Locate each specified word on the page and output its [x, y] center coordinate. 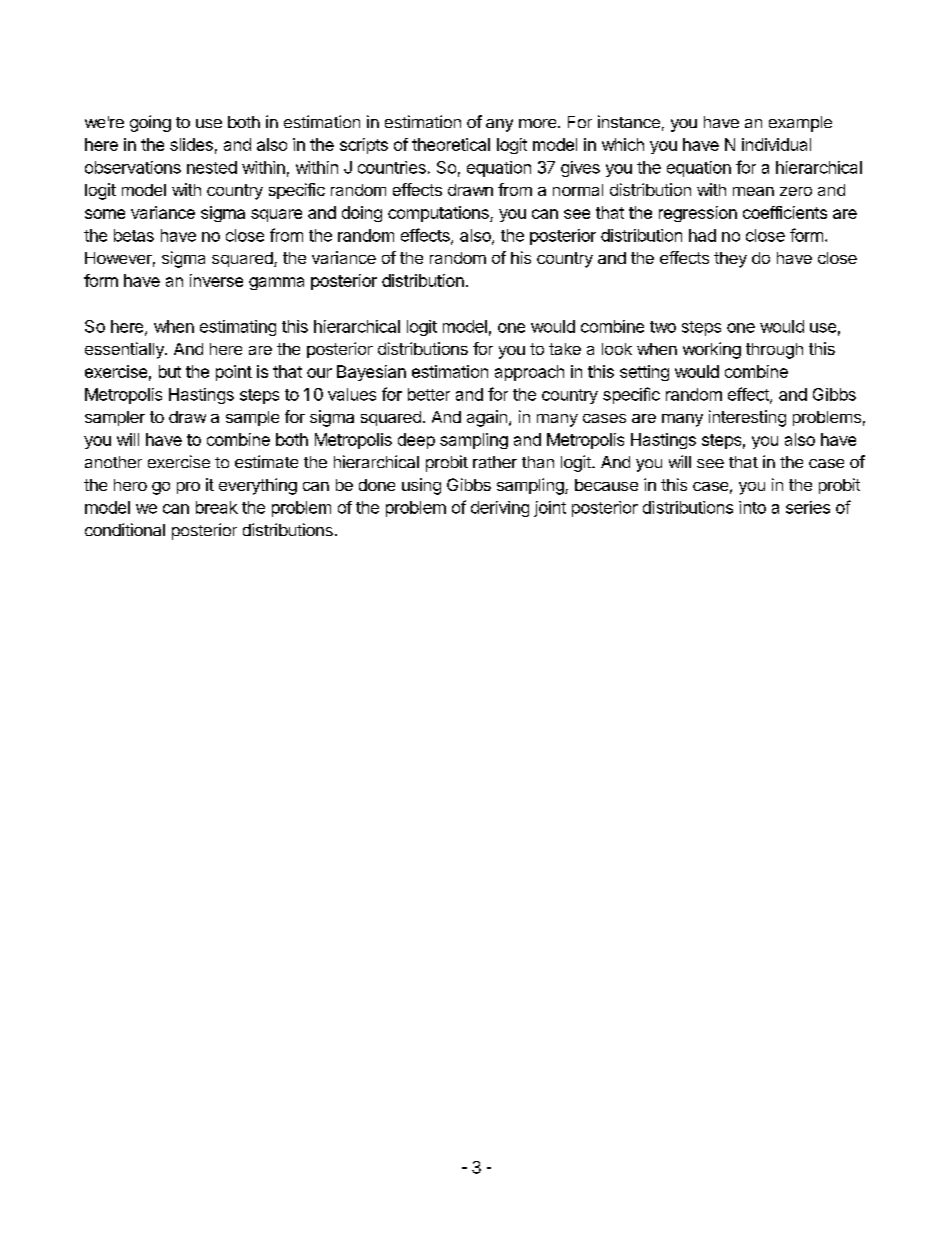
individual [776, 144]
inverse [216, 280]
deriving [500, 509]
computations [439, 214]
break [217, 507]
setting [644, 373]
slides [191, 144]
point [234, 373]
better [429, 394]
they [730, 260]
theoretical [451, 144]
